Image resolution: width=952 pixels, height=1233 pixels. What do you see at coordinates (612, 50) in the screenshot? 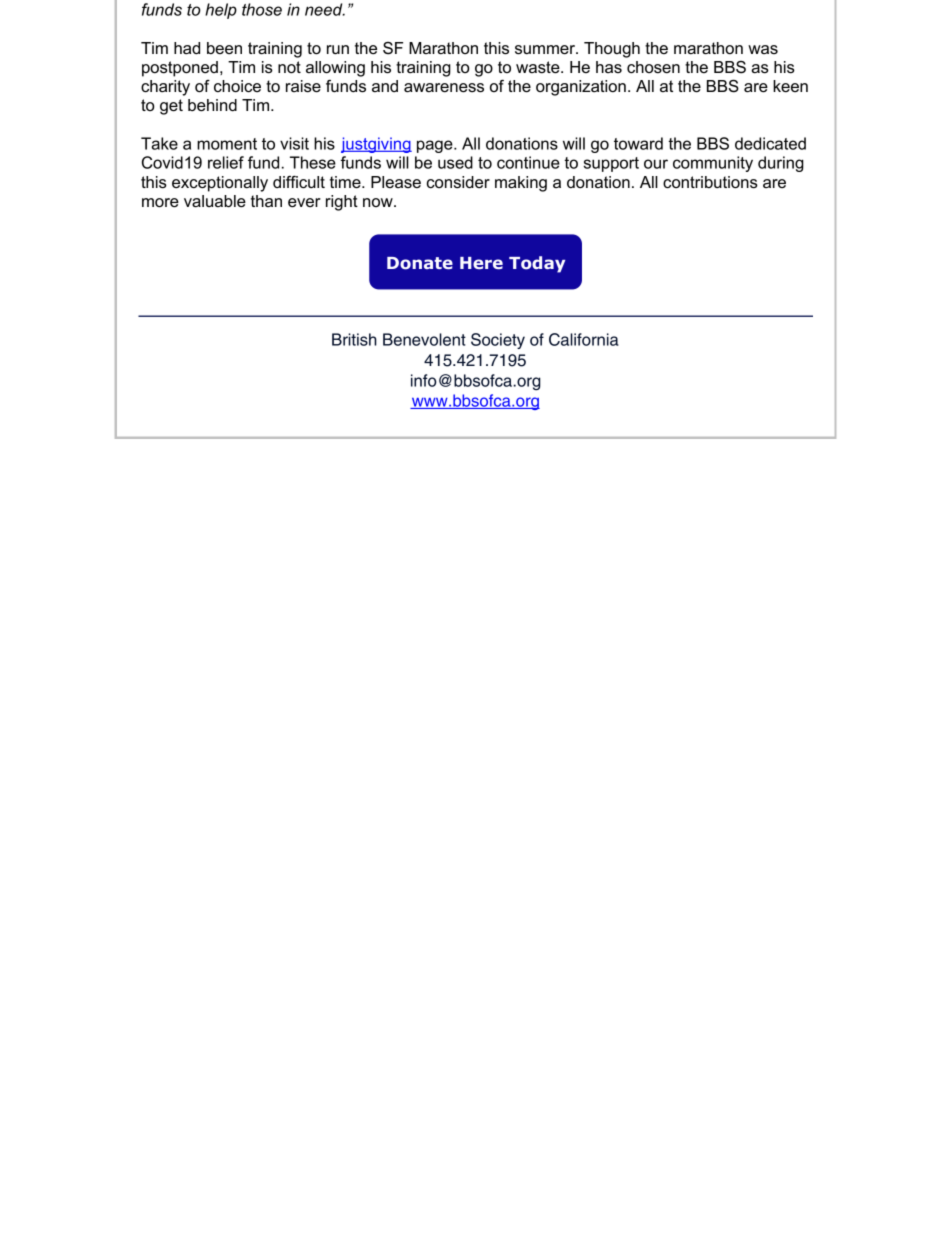
I see `Though` at bounding box center [612, 50].
